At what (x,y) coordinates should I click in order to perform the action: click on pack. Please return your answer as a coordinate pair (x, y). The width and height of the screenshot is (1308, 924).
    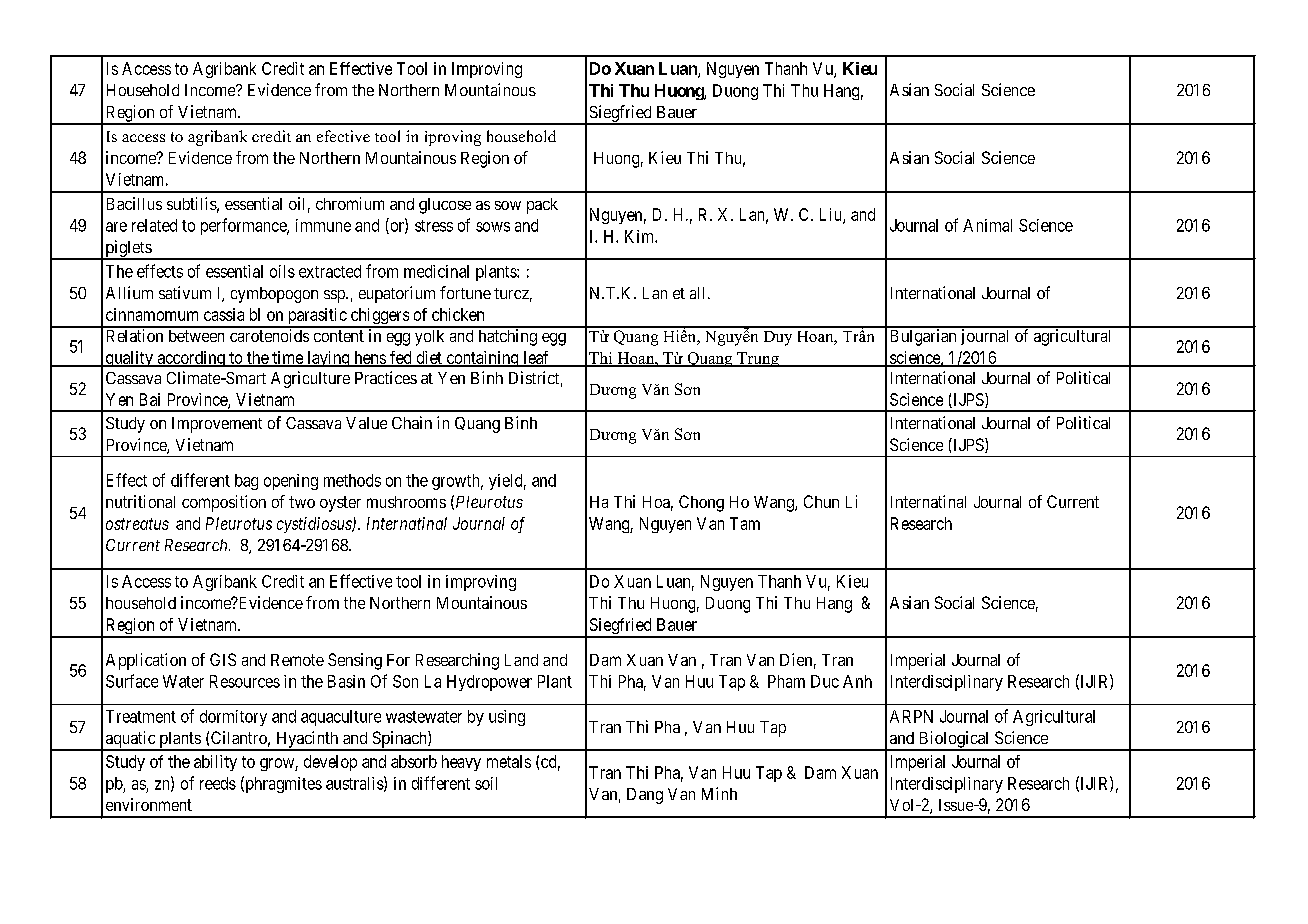
    Looking at the image, I should click on (542, 206).
